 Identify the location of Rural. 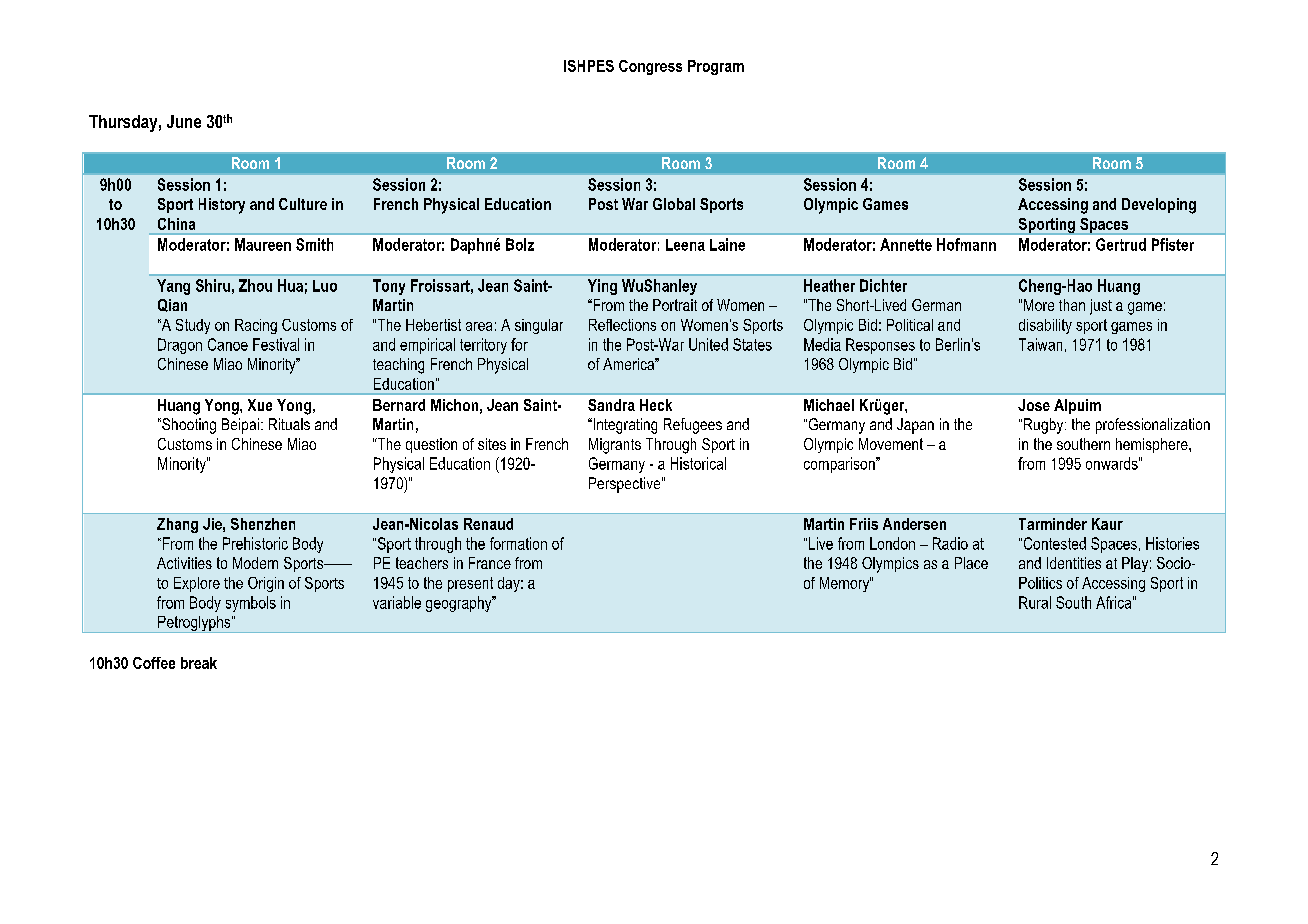
(1035, 602).
